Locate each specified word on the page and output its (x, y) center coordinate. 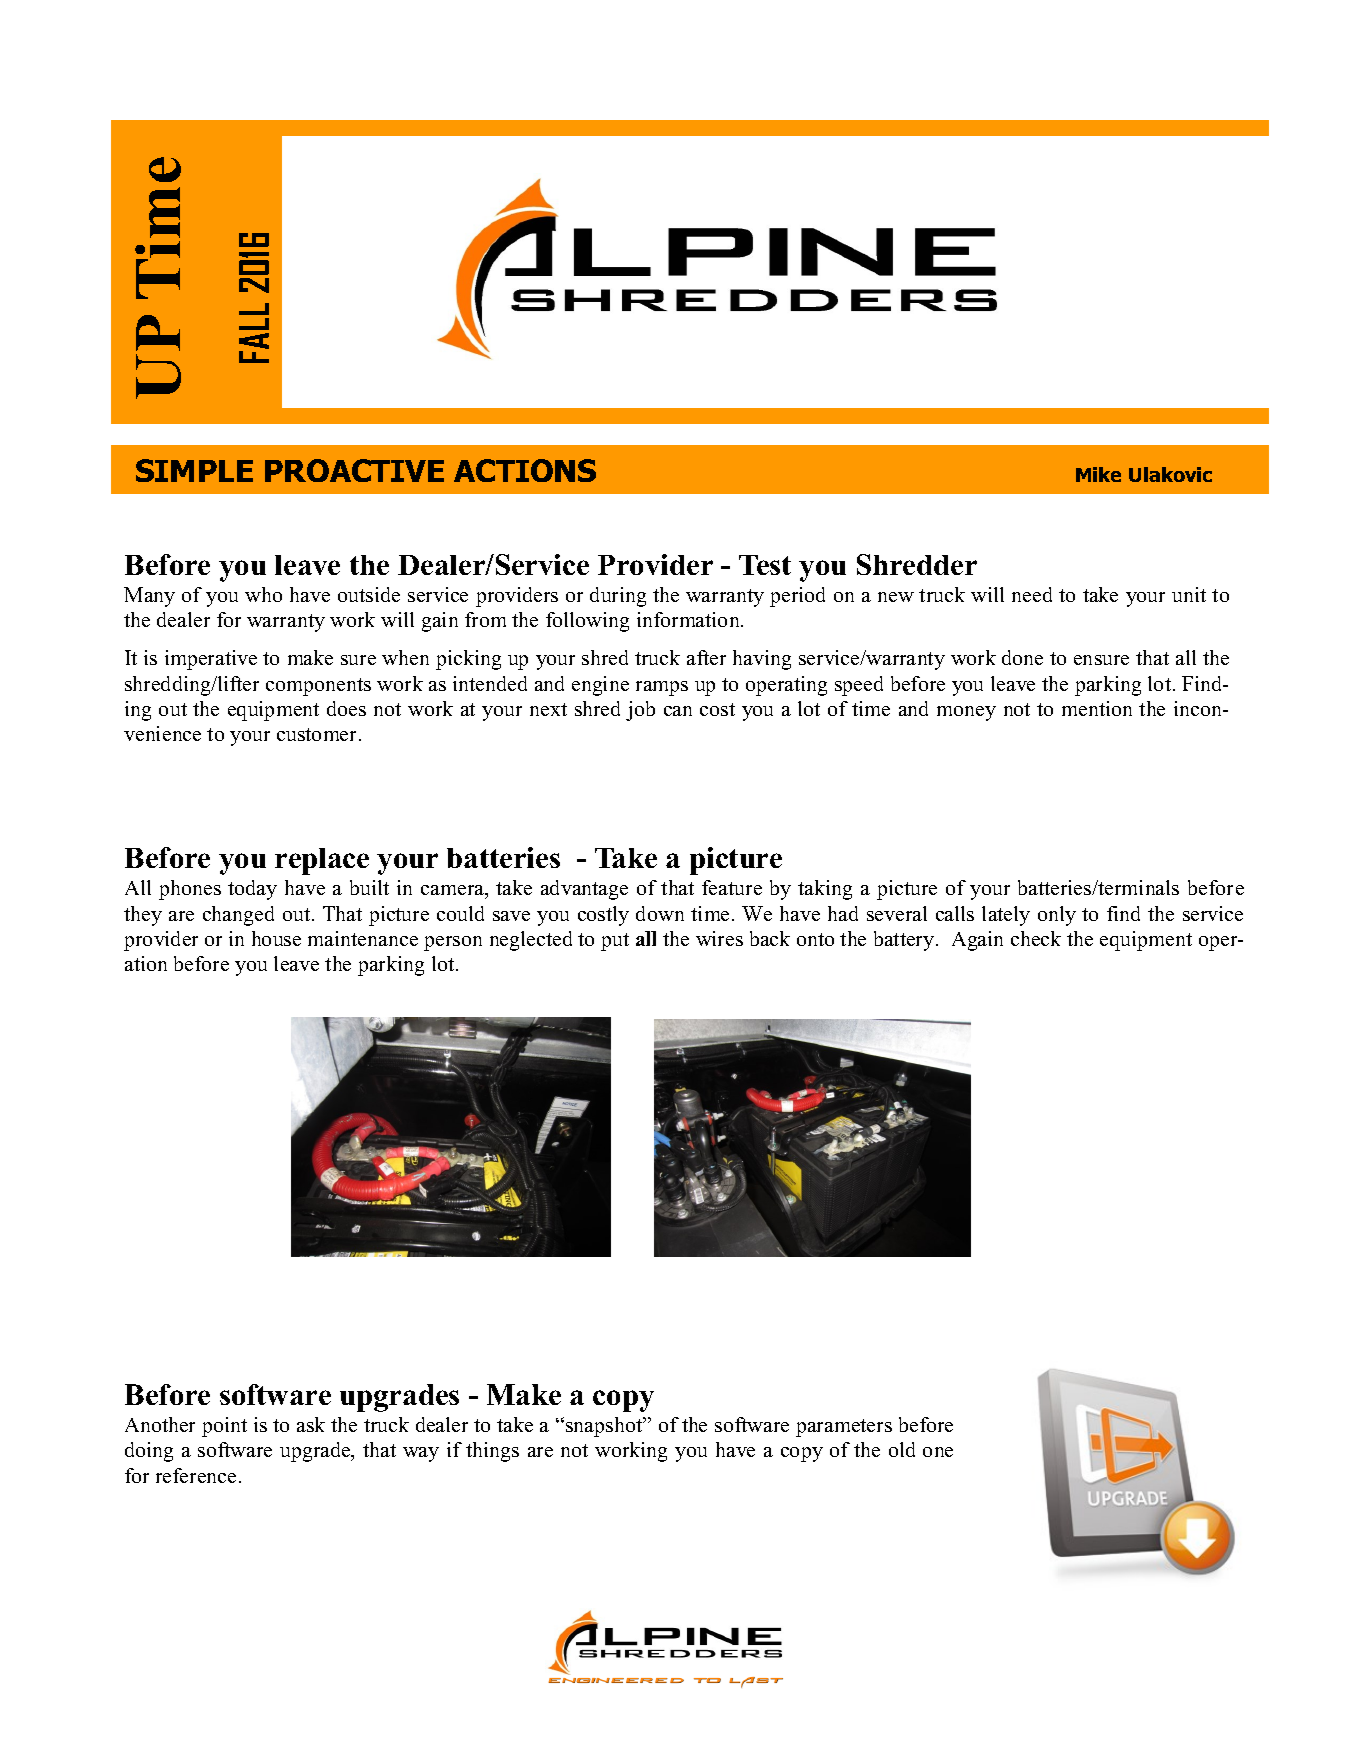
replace (322, 861)
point (224, 1427)
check (1036, 938)
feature (732, 887)
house (276, 938)
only (1057, 916)
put (615, 942)
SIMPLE (194, 470)
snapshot (605, 1427)
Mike (1098, 474)
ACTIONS (525, 470)
